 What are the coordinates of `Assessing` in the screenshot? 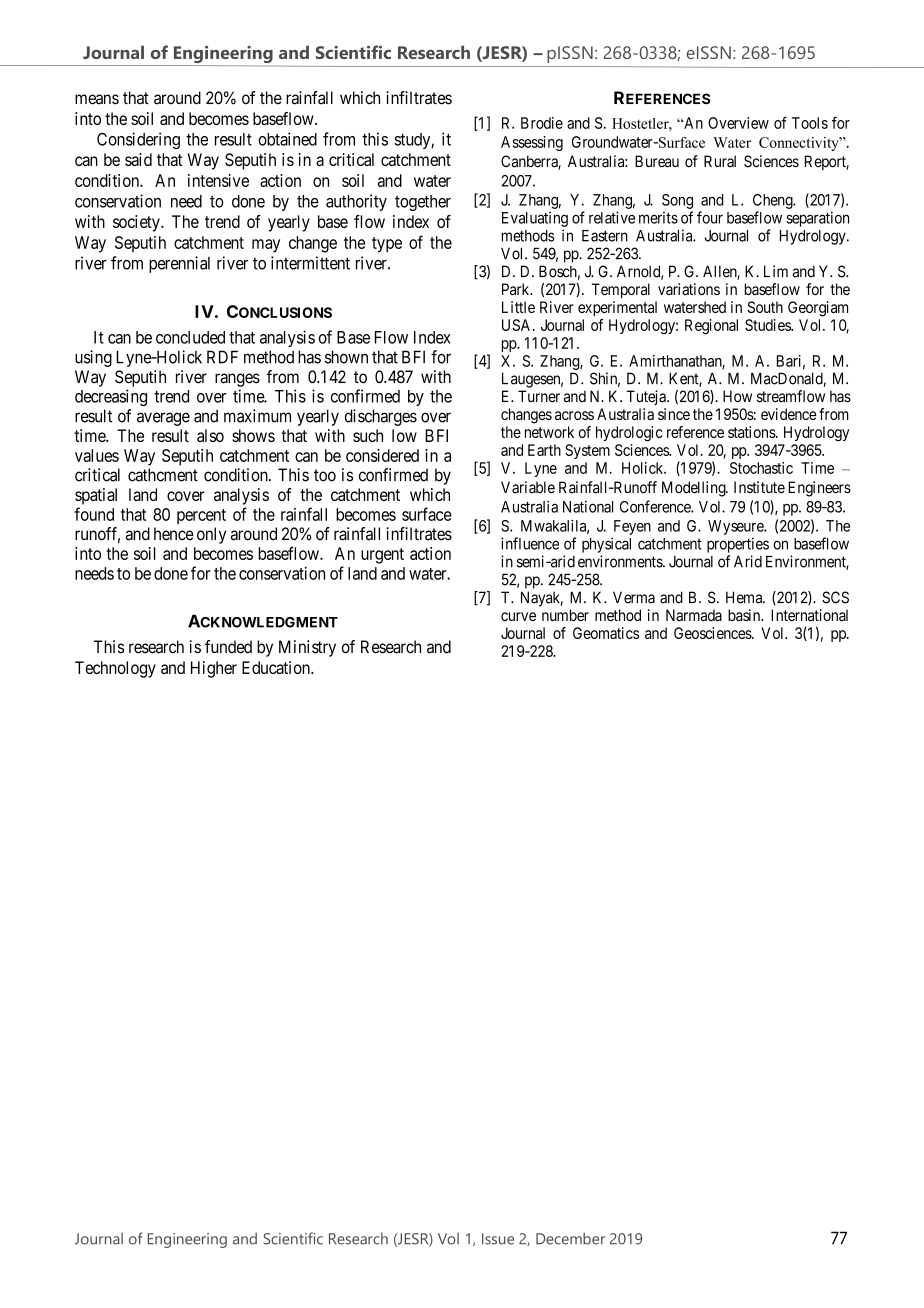 It's located at (532, 143).
